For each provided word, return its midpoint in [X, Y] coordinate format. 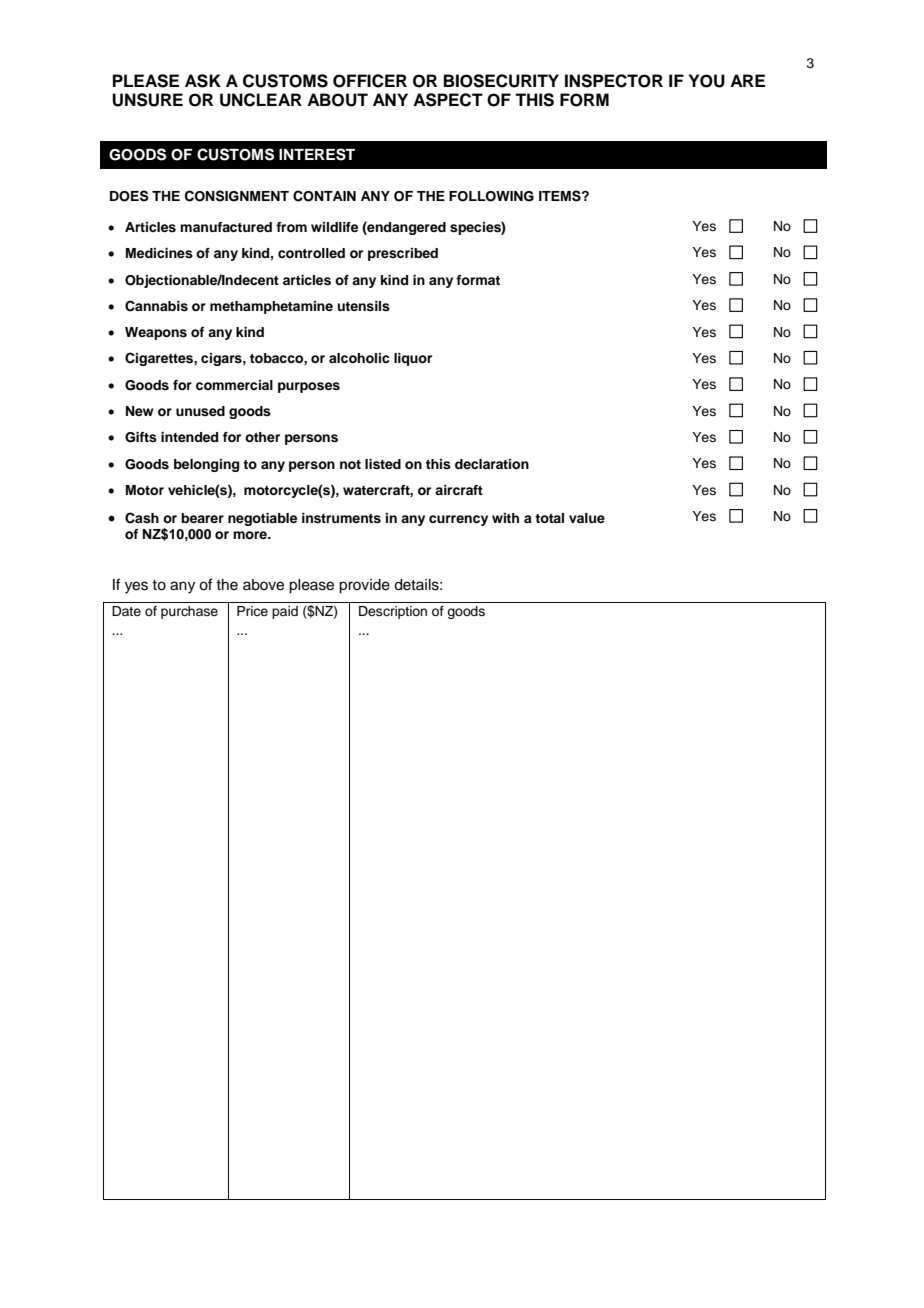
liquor [413, 359]
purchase [189, 612]
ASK [203, 81]
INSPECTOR [614, 81]
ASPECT [448, 100]
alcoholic [359, 358]
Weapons [156, 333]
